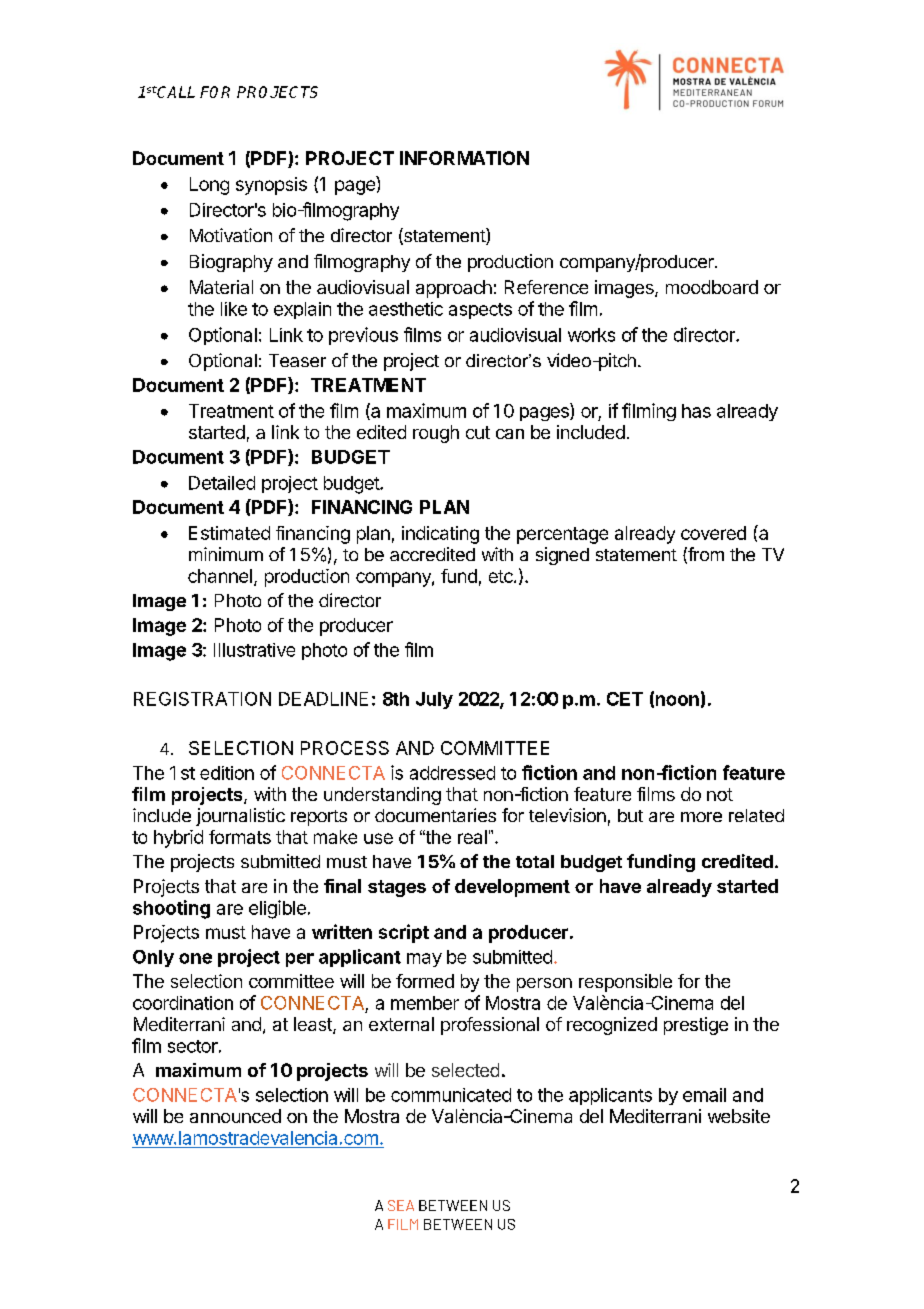 The image size is (924, 1309). What do you see at coordinates (240, 817) in the document?
I see `journalistic` at bounding box center [240, 817].
